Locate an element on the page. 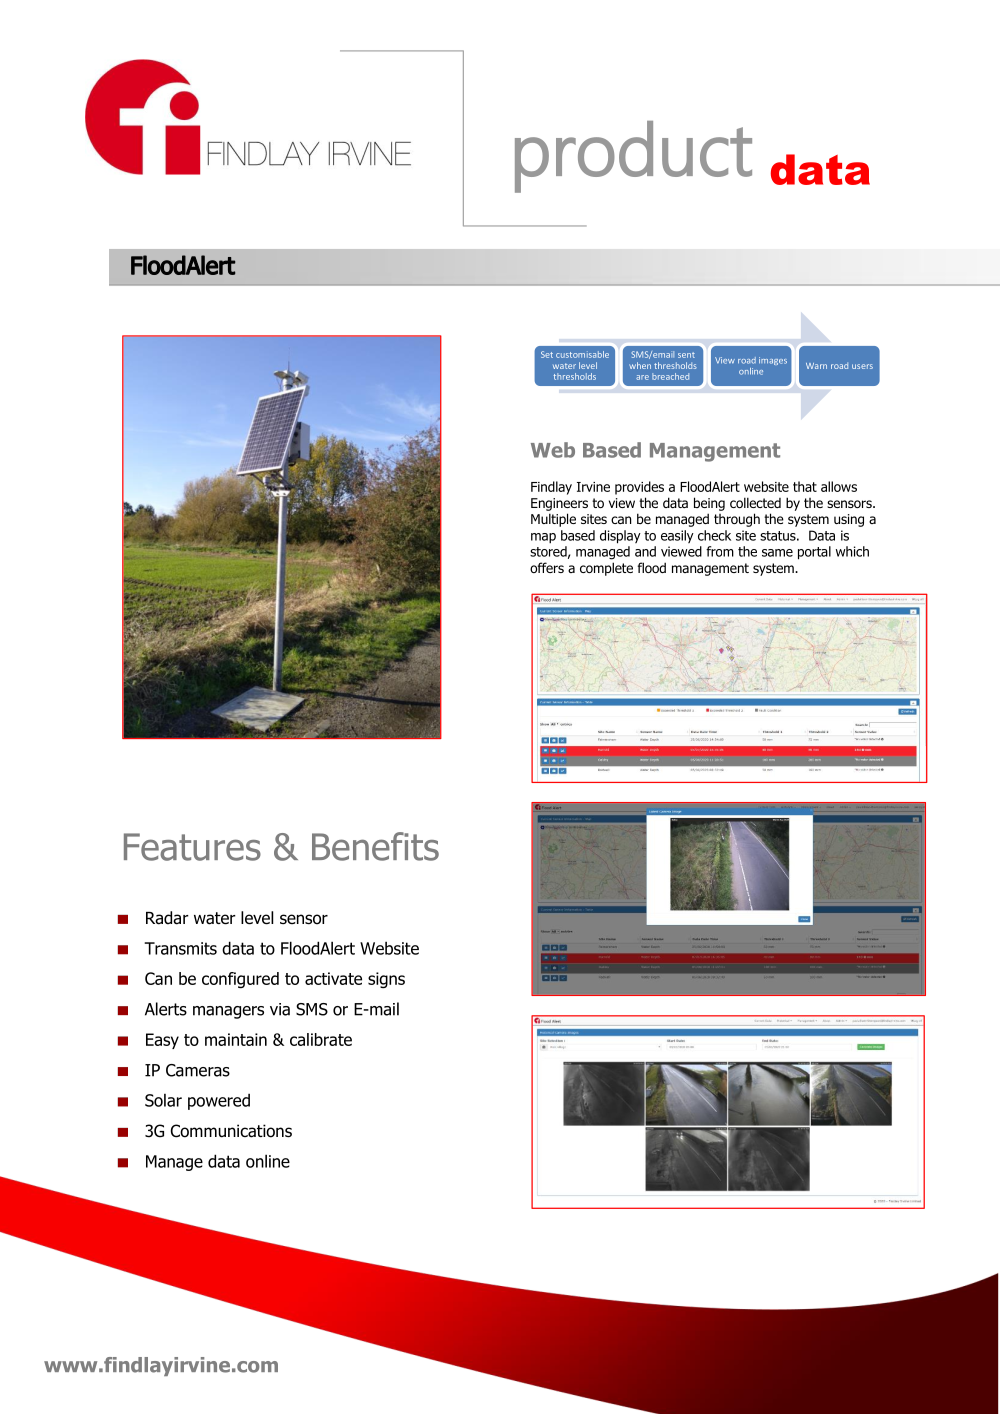 The height and width of the document is (1414, 1000). calibrate is located at coordinates (321, 1039).
